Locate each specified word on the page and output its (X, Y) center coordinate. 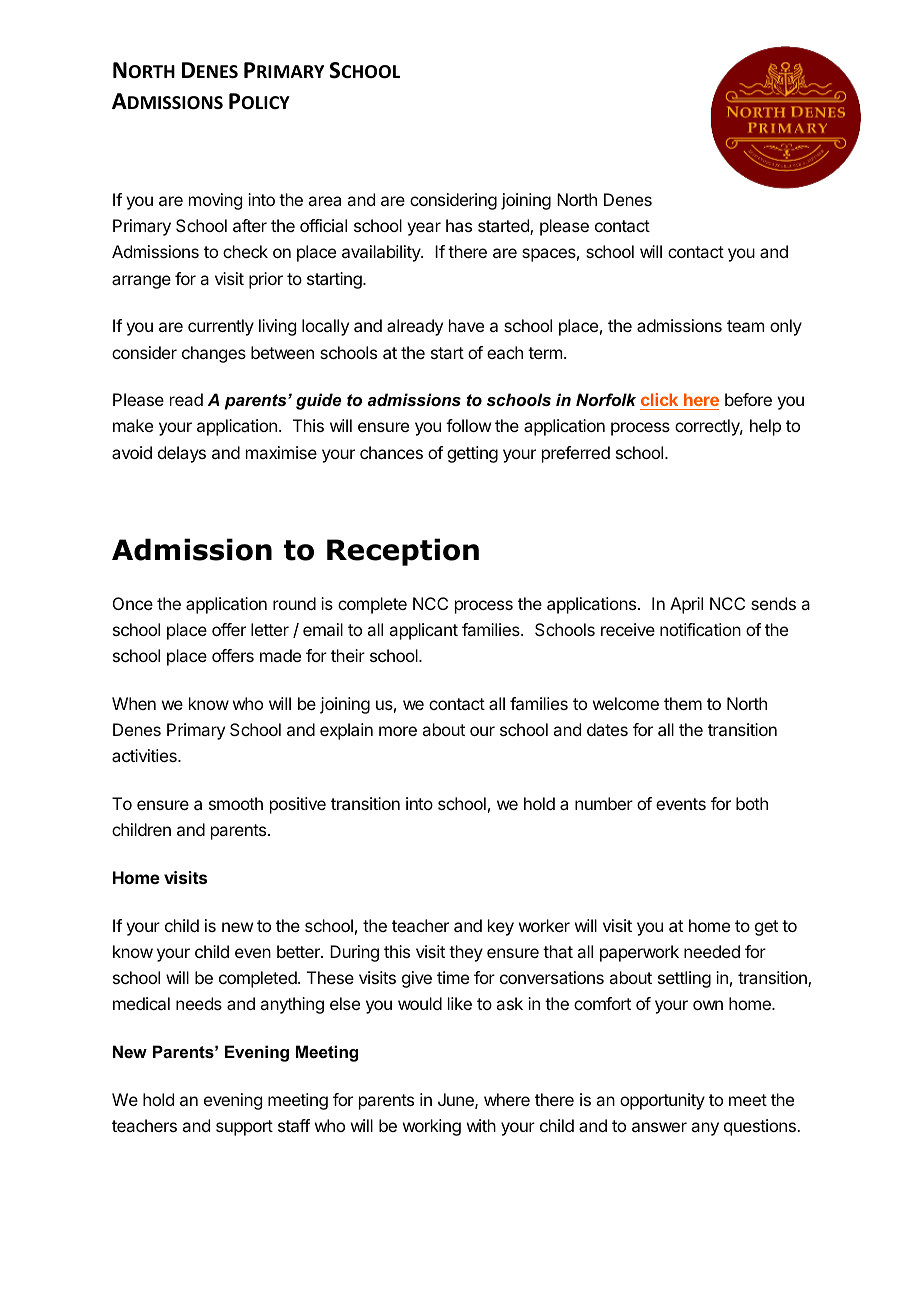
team (745, 326)
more (398, 731)
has (459, 225)
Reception (403, 552)
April (686, 605)
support (244, 1128)
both (752, 803)
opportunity (662, 1101)
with (481, 1125)
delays (182, 454)
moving (215, 201)
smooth (236, 803)
